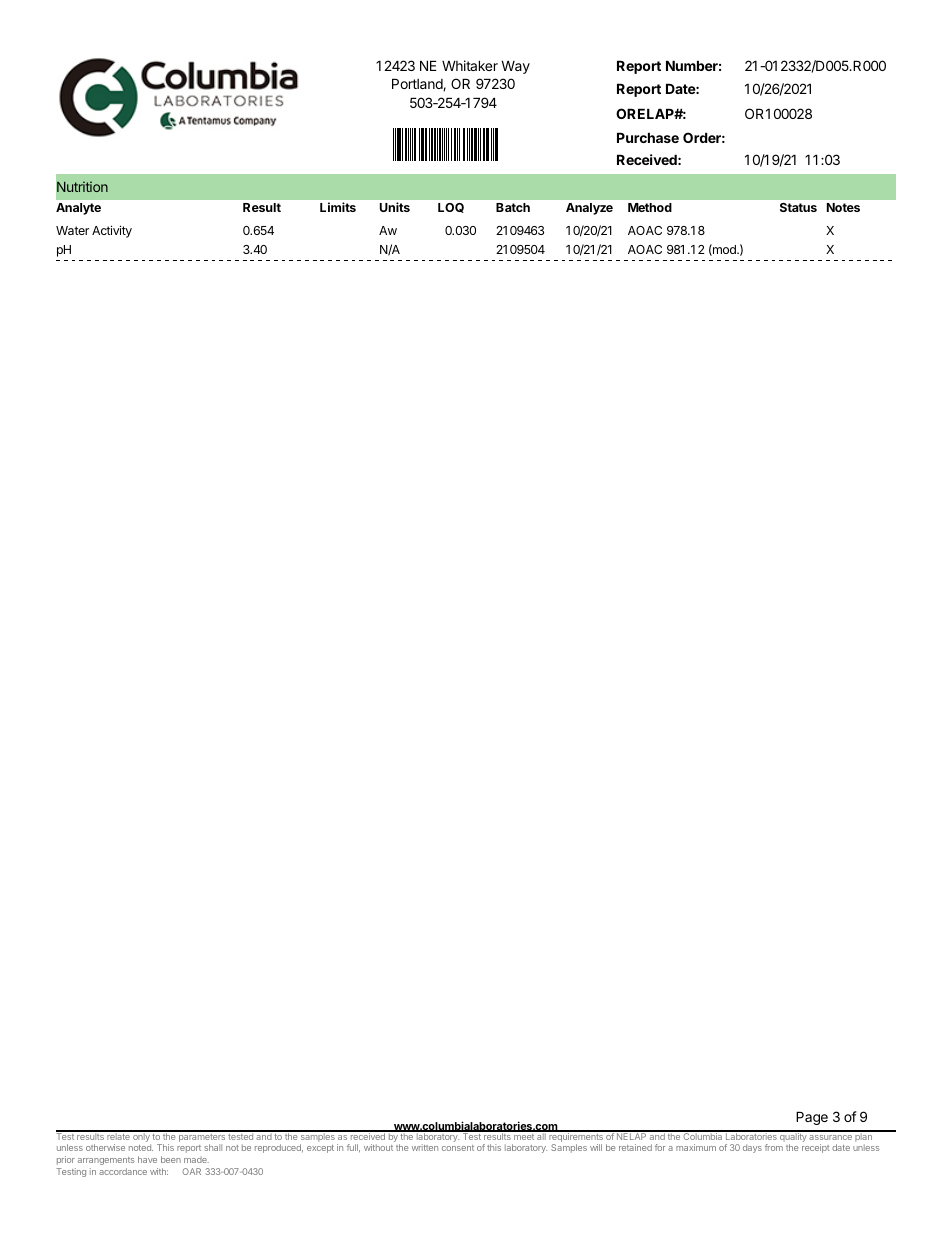 The height and width of the screenshot is (1233, 952). What do you see at coordinates (112, 231) in the screenshot?
I see `Activity` at bounding box center [112, 231].
